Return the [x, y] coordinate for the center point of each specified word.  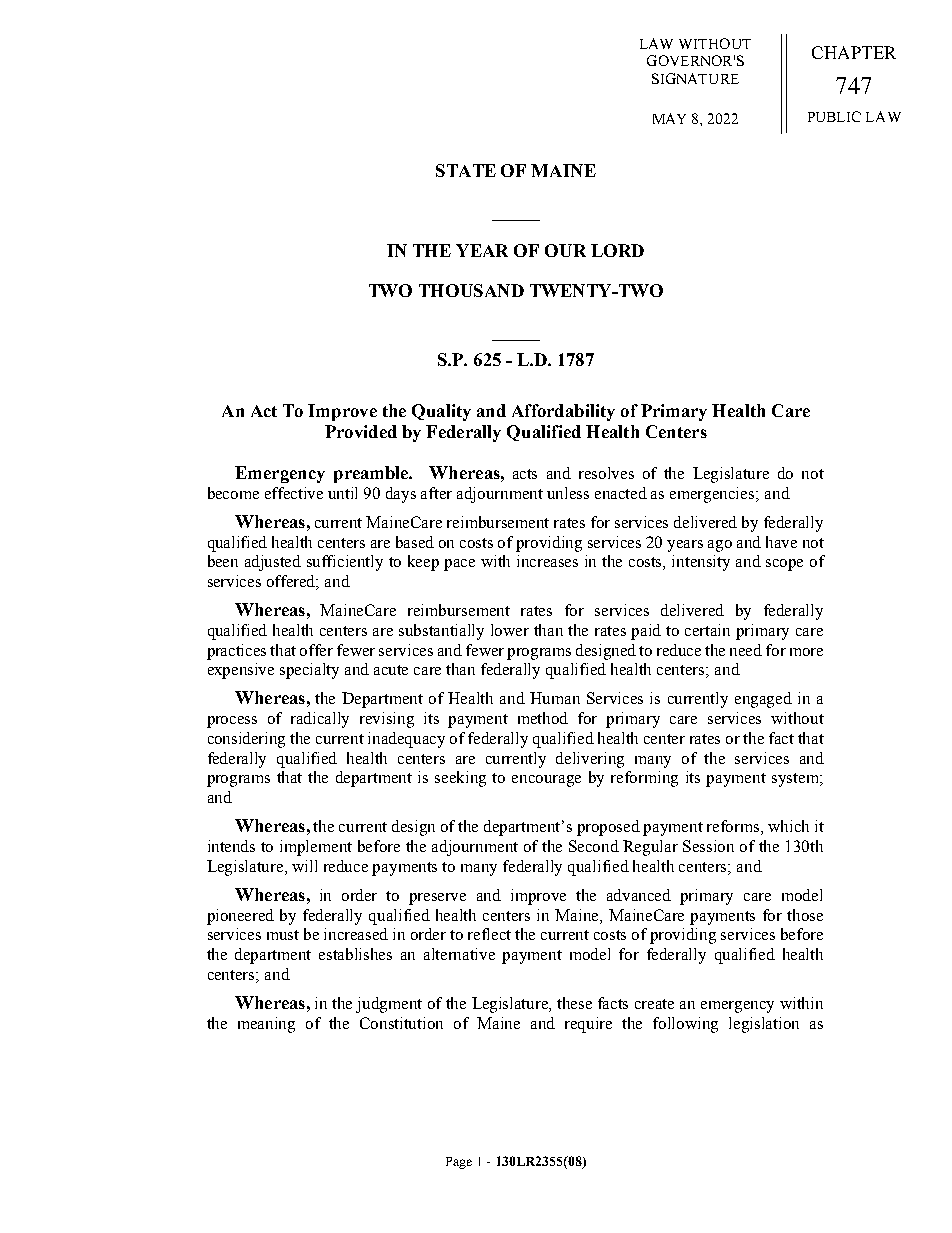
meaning [266, 1025]
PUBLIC [834, 116]
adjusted [273, 563]
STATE [466, 170]
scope [784, 565]
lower [510, 630]
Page [459, 1163]
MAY [669, 118]
